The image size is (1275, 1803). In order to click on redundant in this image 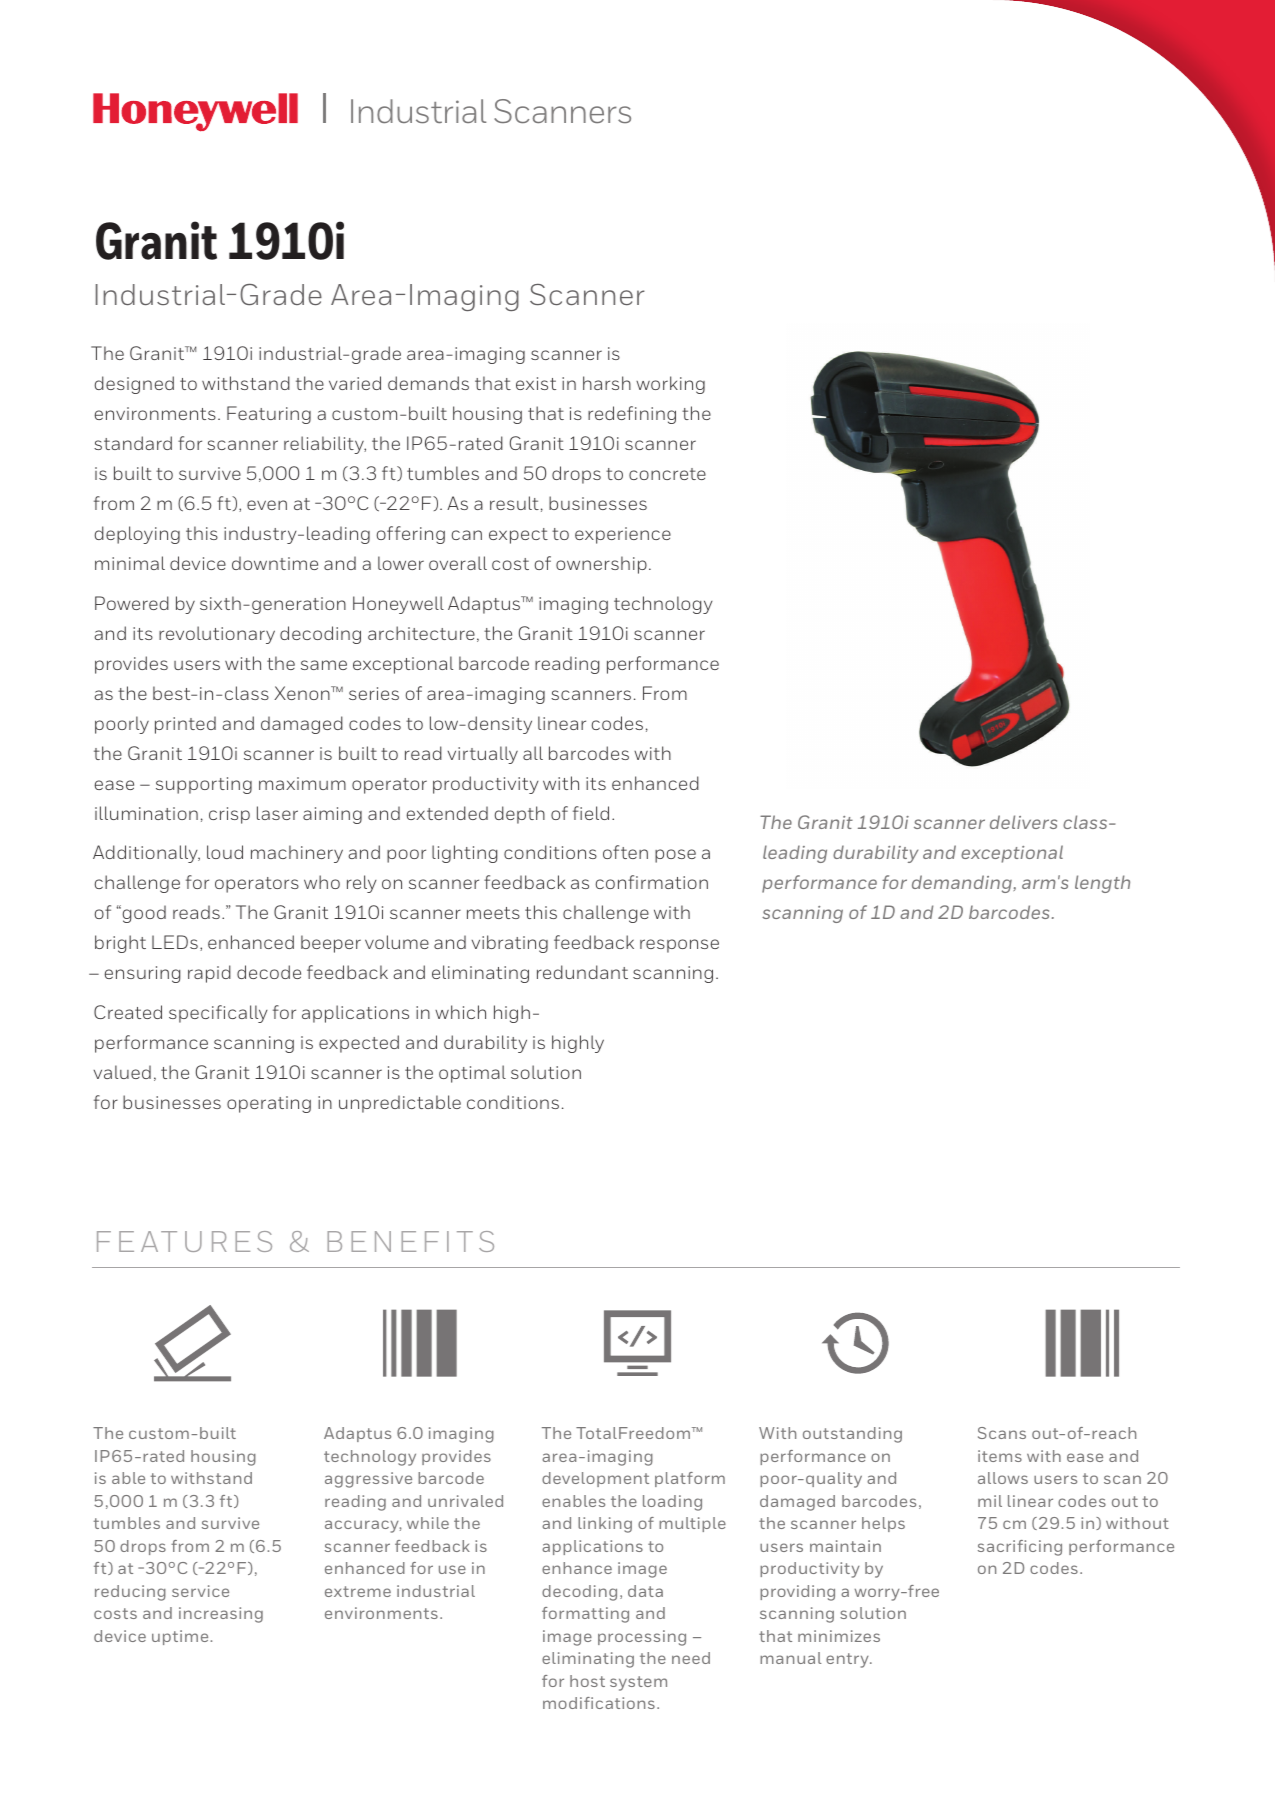, I will do `click(582, 972)`.
